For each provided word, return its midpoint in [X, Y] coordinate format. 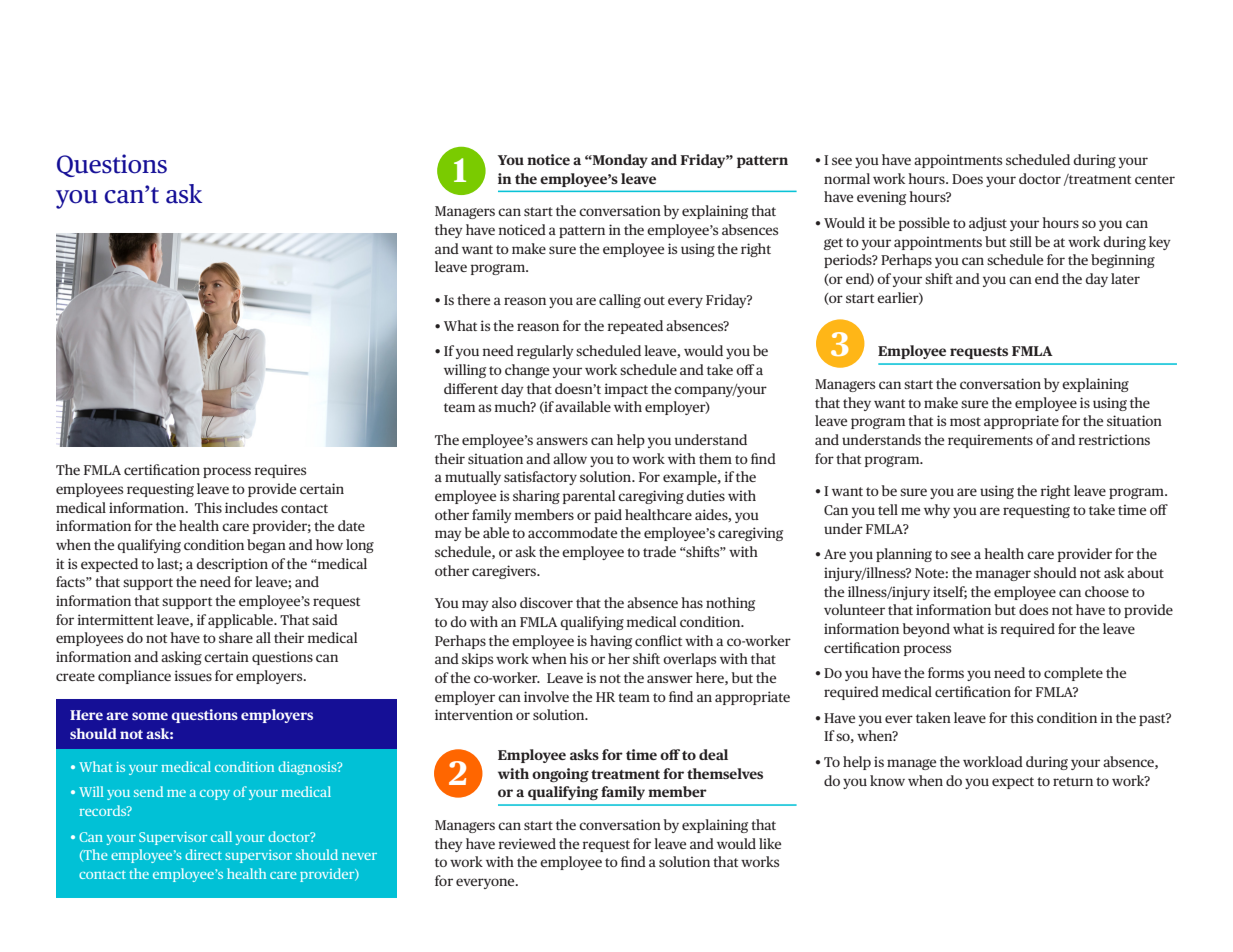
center [1155, 179]
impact [626, 390]
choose [1107, 591]
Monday [619, 161]
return [1073, 781]
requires [280, 471]
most [965, 421]
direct [203, 854]
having [611, 642]
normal [847, 178]
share [236, 637]
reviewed [527, 843]
